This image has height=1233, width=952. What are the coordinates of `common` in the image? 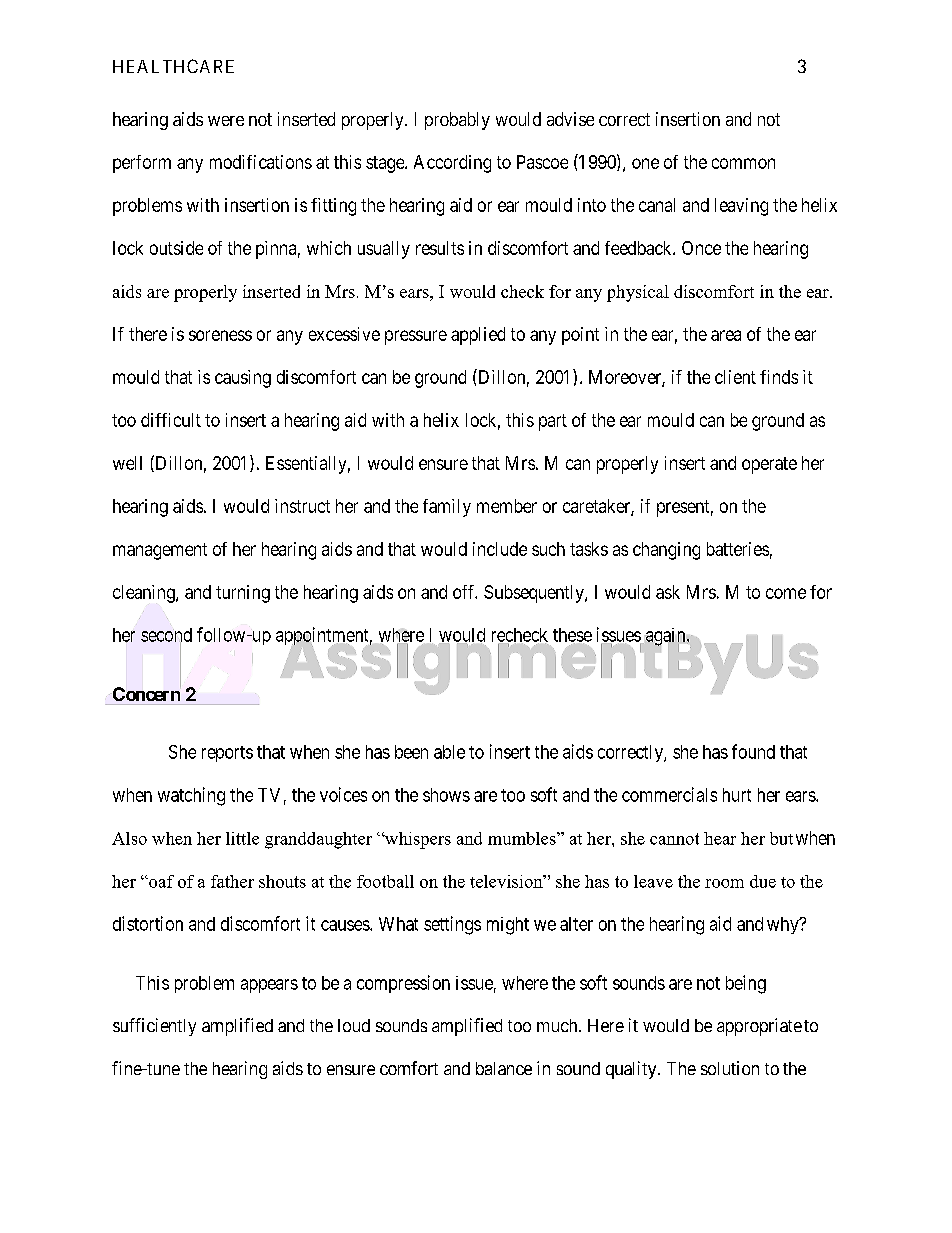 It's located at (743, 163).
